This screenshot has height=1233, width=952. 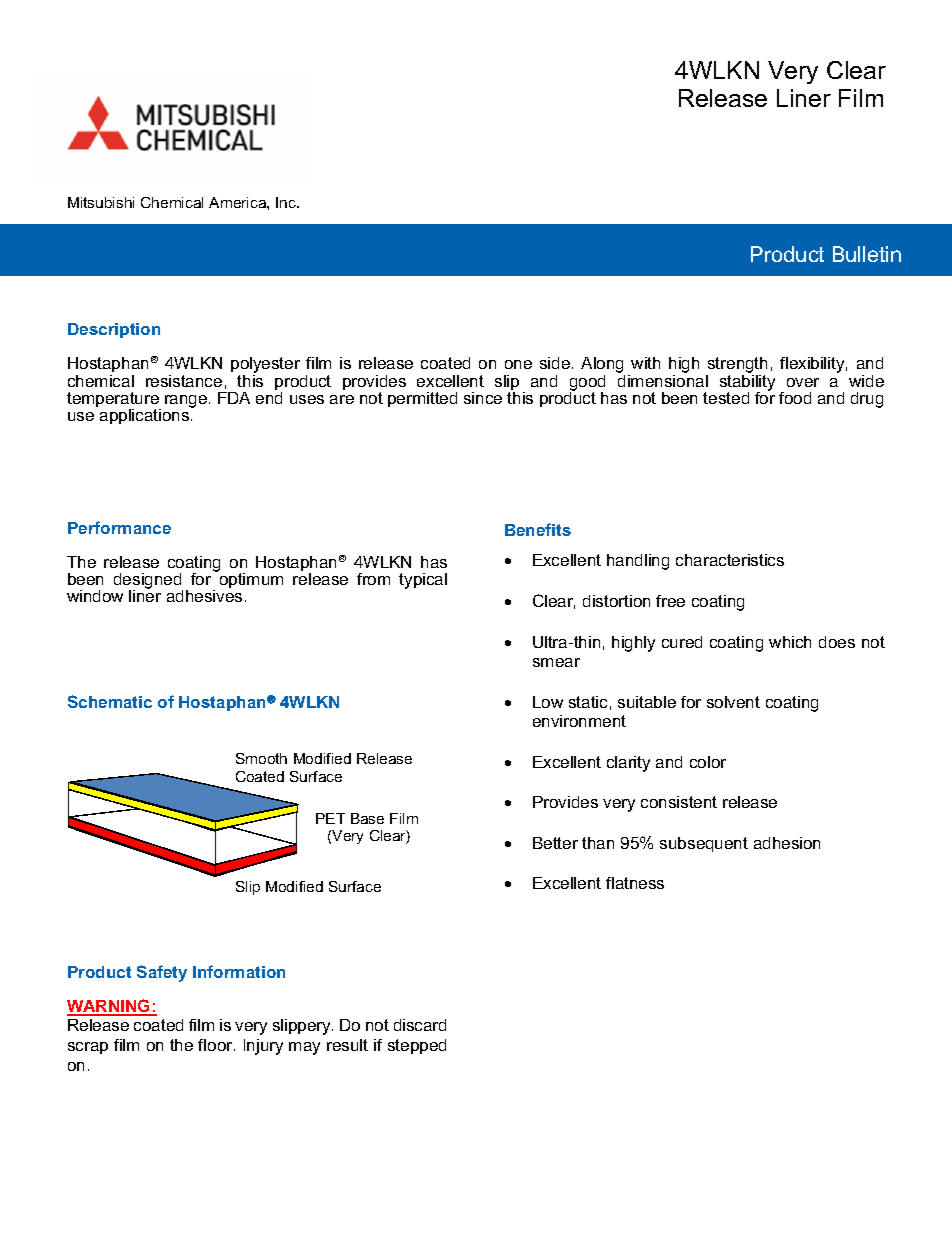 What do you see at coordinates (867, 254) in the screenshot?
I see `Bulletin` at bounding box center [867, 254].
